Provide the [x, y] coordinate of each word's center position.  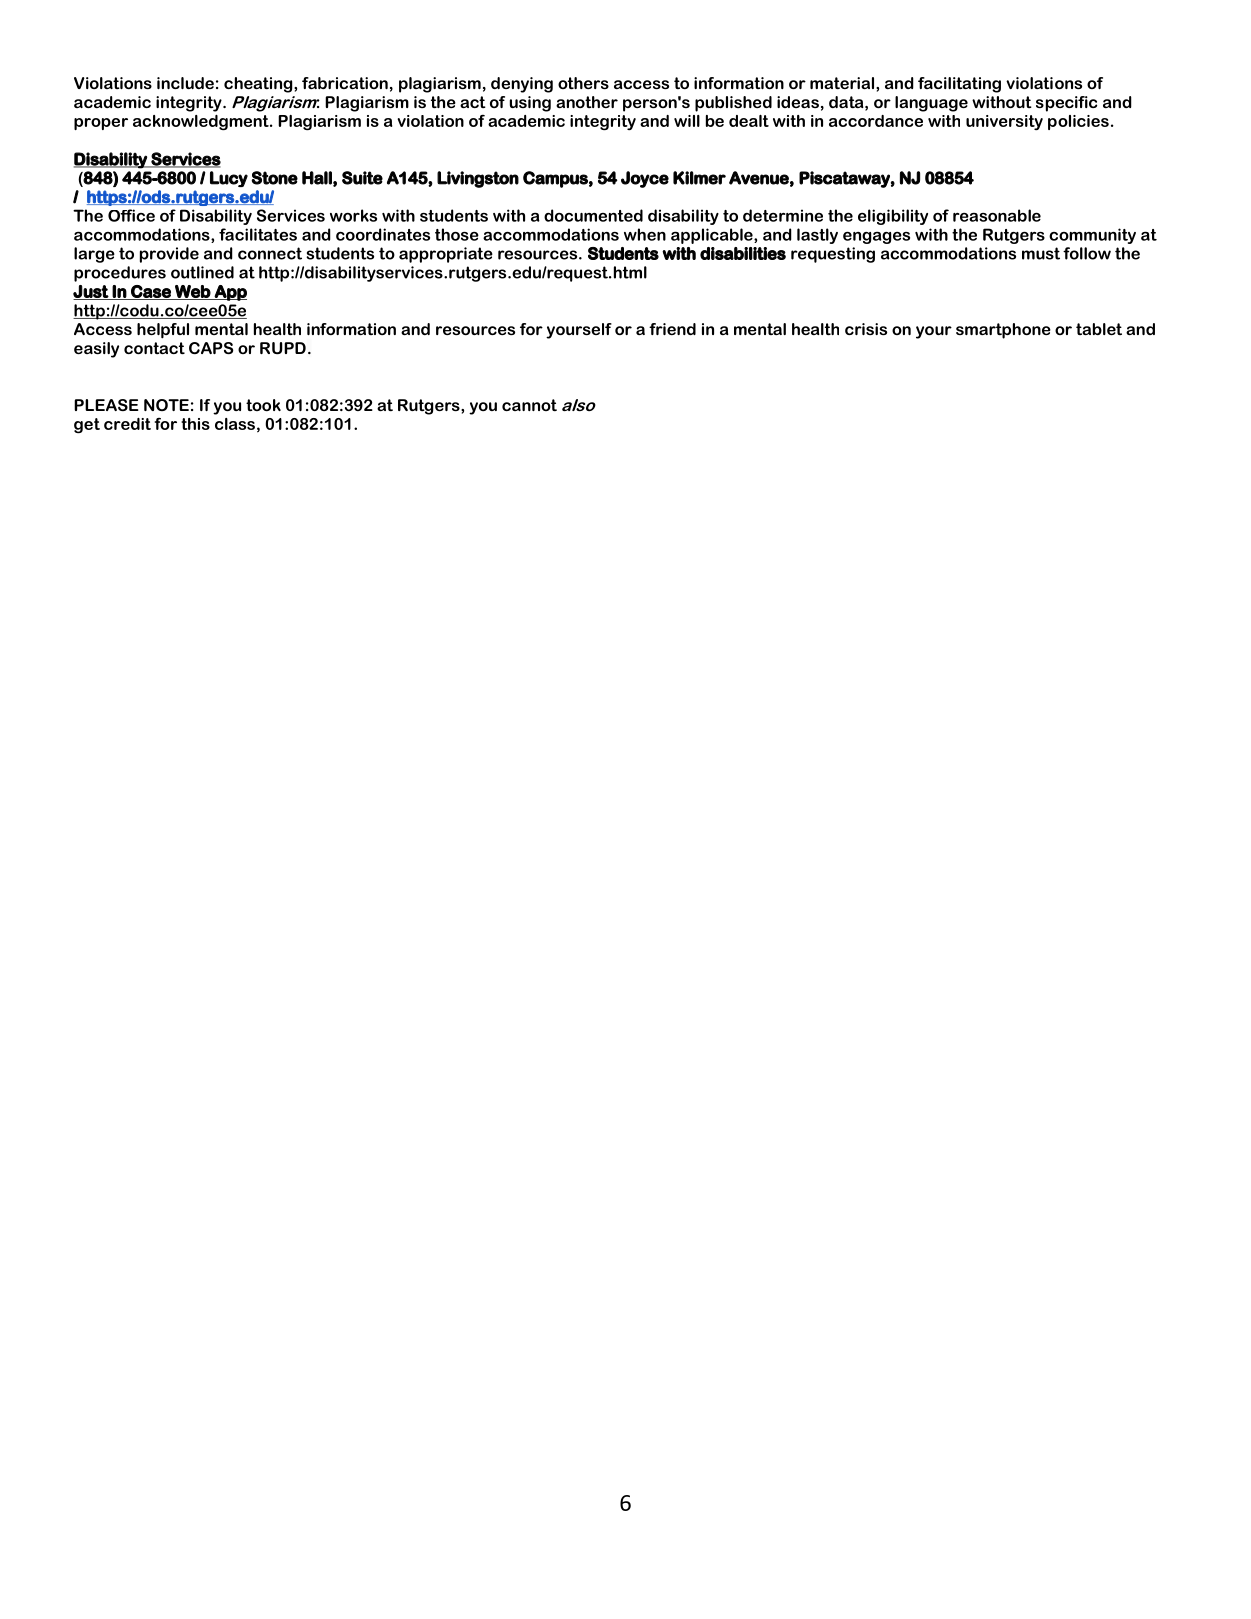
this [195, 424]
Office [131, 215]
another [587, 102]
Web [192, 292]
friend [672, 329]
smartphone [1003, 331]
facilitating [959, 85]
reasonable [997, 215]
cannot [529, 405]
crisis [866, 329]
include [185, 83]
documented [593, 215]
